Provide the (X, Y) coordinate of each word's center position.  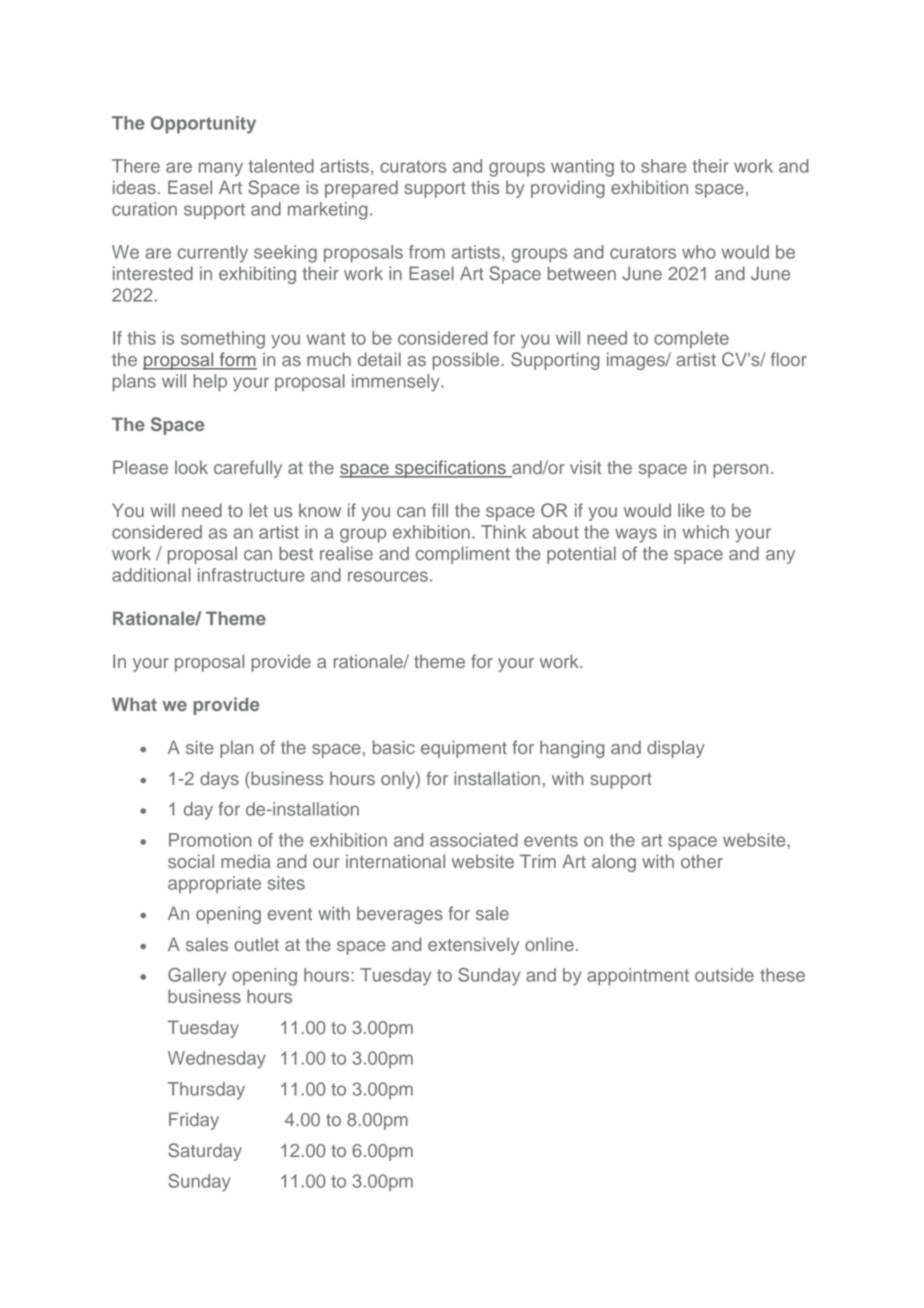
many (221, 169)
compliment (463, 555)
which (705, 532)
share (663, 166)
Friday (194, 1121)
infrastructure (251, 575)
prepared (361, 189)
